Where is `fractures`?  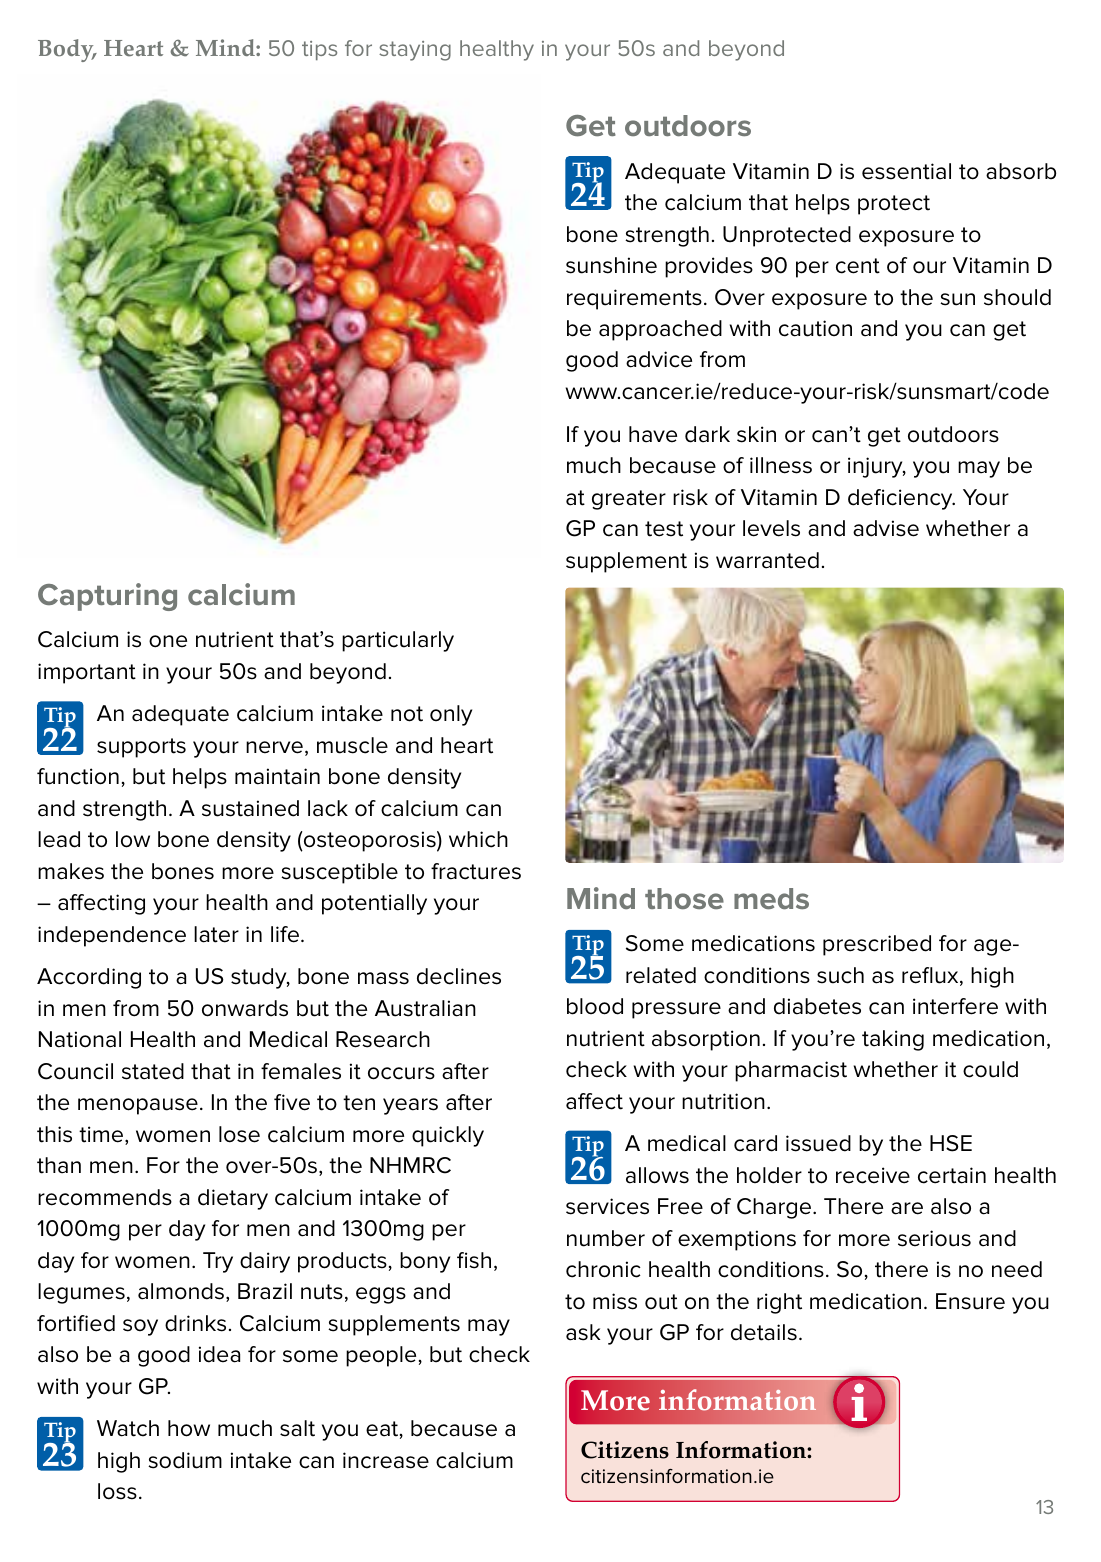
fractures is located at coordinates (476, 871).
